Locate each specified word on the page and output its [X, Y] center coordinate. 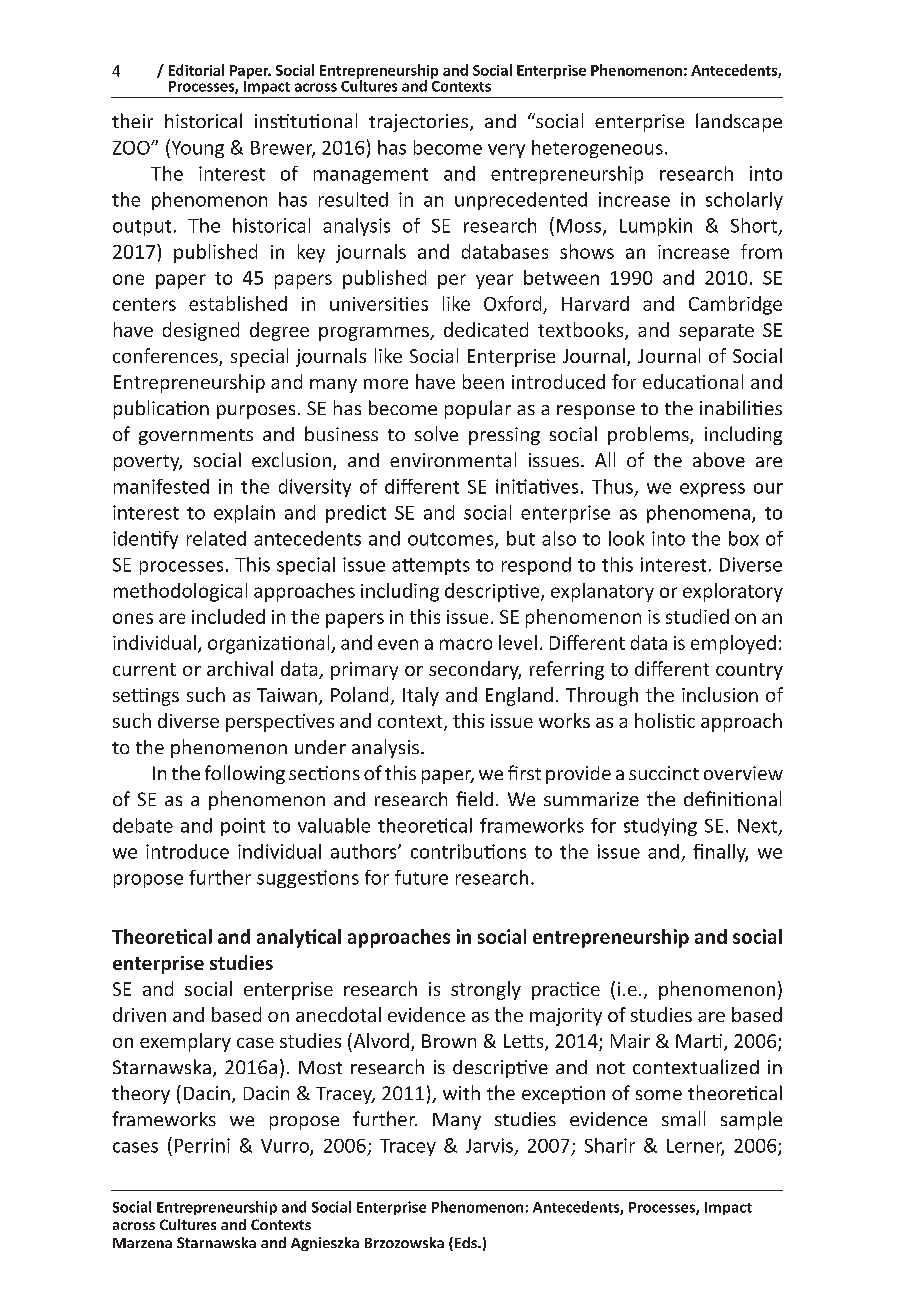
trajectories [420, 123]
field [474, 798]
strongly [486, 990]
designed [201, 331]
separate [716, 332]
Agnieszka [325, 1244]
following [245, 774]
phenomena [700, 514]
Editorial [196, 70]
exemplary [185, 1042]
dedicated [486, 329]
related [216, 538]
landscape [739, 122]
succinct [664, 773]
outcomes [452, 540]
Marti [699, 1041]
